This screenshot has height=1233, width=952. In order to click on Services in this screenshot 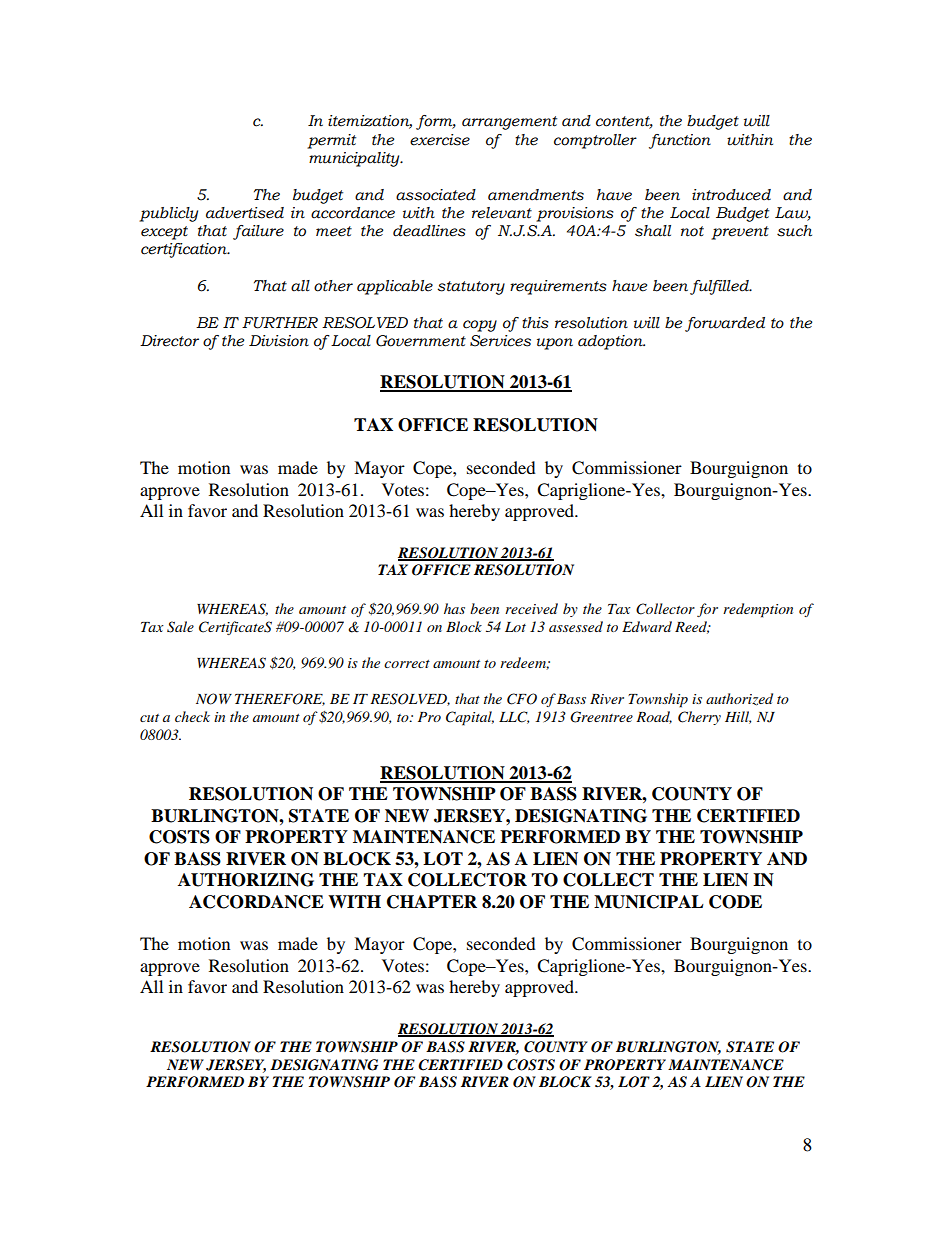, I will do `click(500, 341)`.
